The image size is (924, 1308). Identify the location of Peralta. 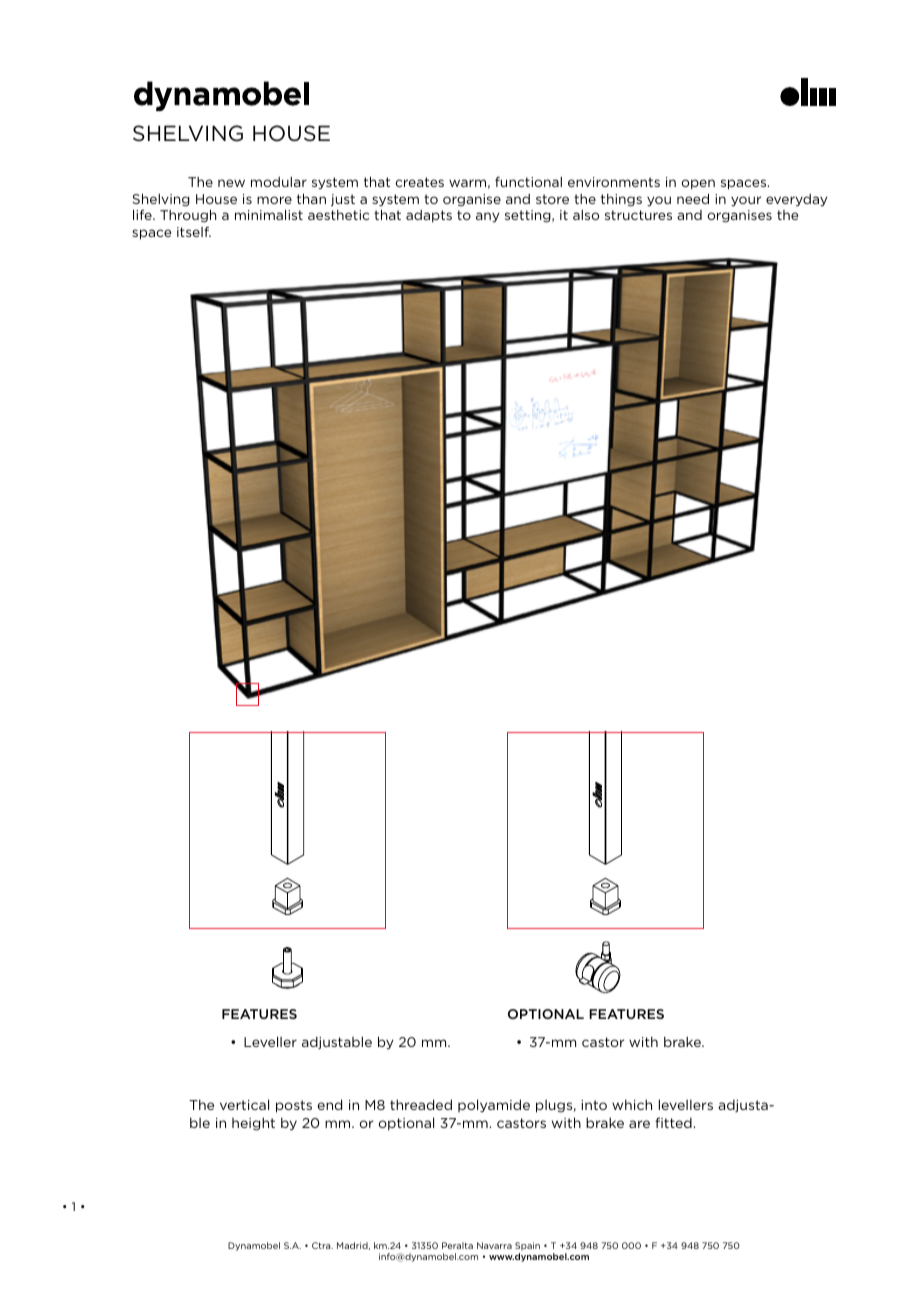
(457, 1245).
